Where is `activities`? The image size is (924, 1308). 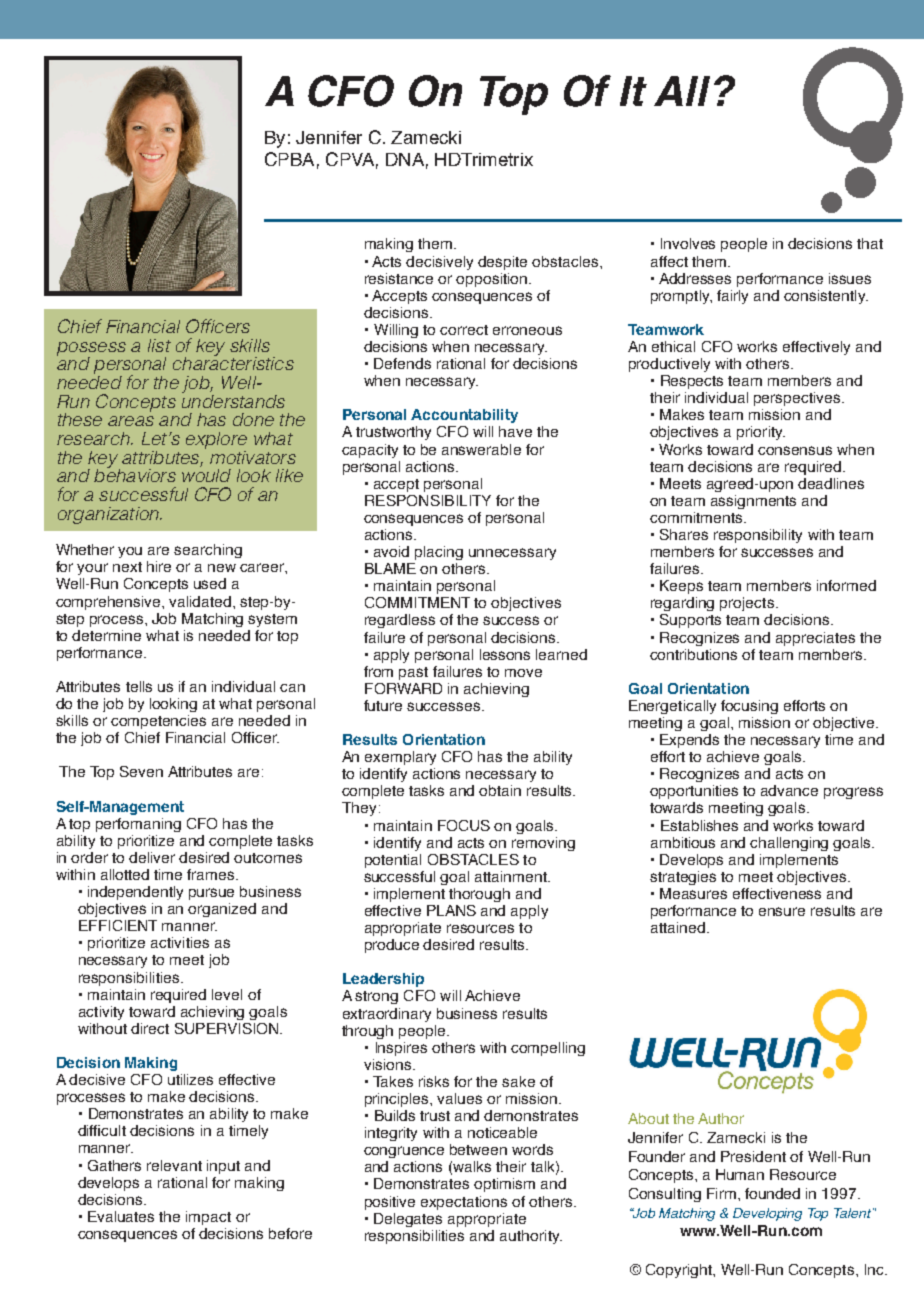 activities is located at coordinates (180, 942).
